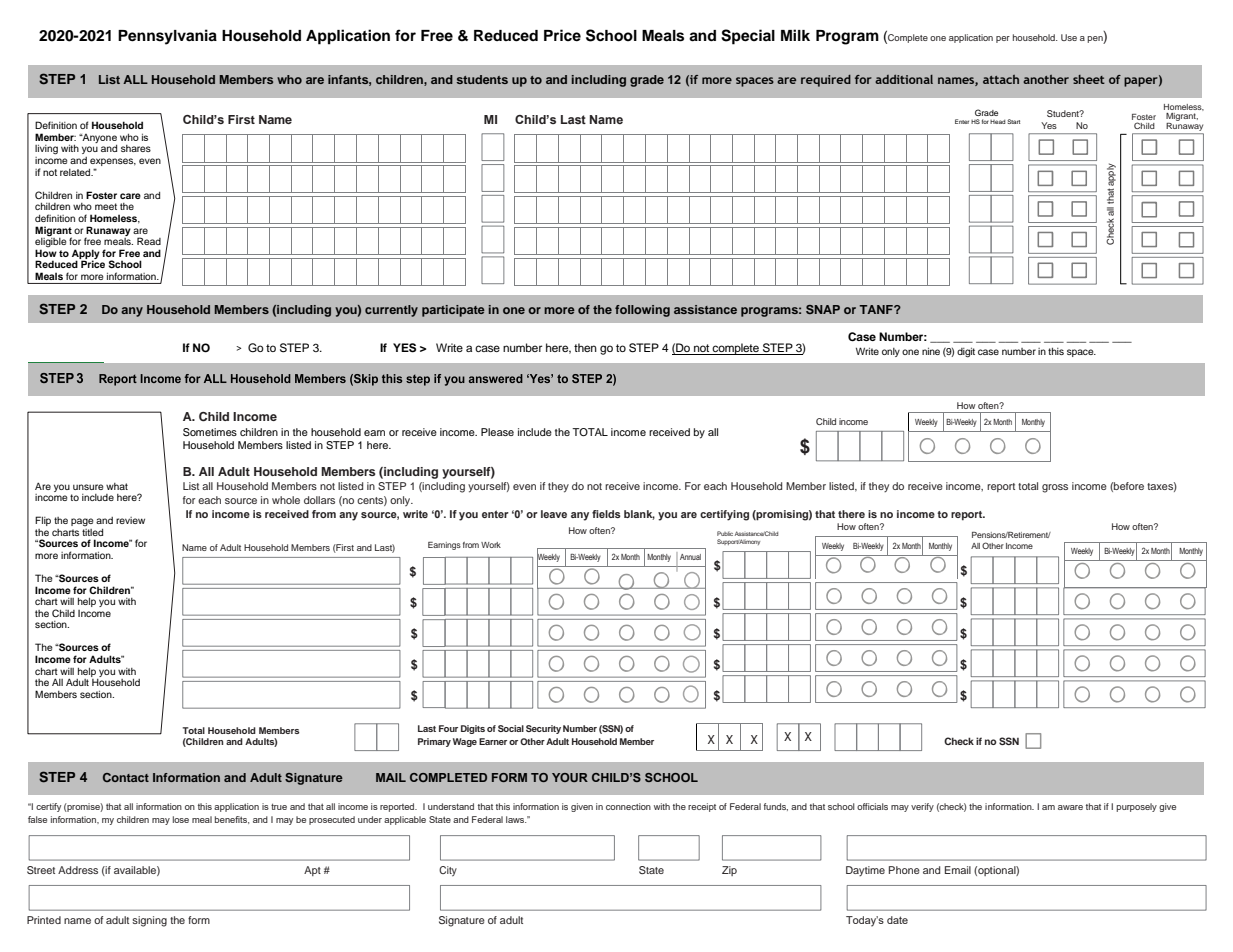 The height and width of the page is (952, 1233). Describe the element at coordinates (167, 37) in the page. I see `Pennsylvania` at that location.
